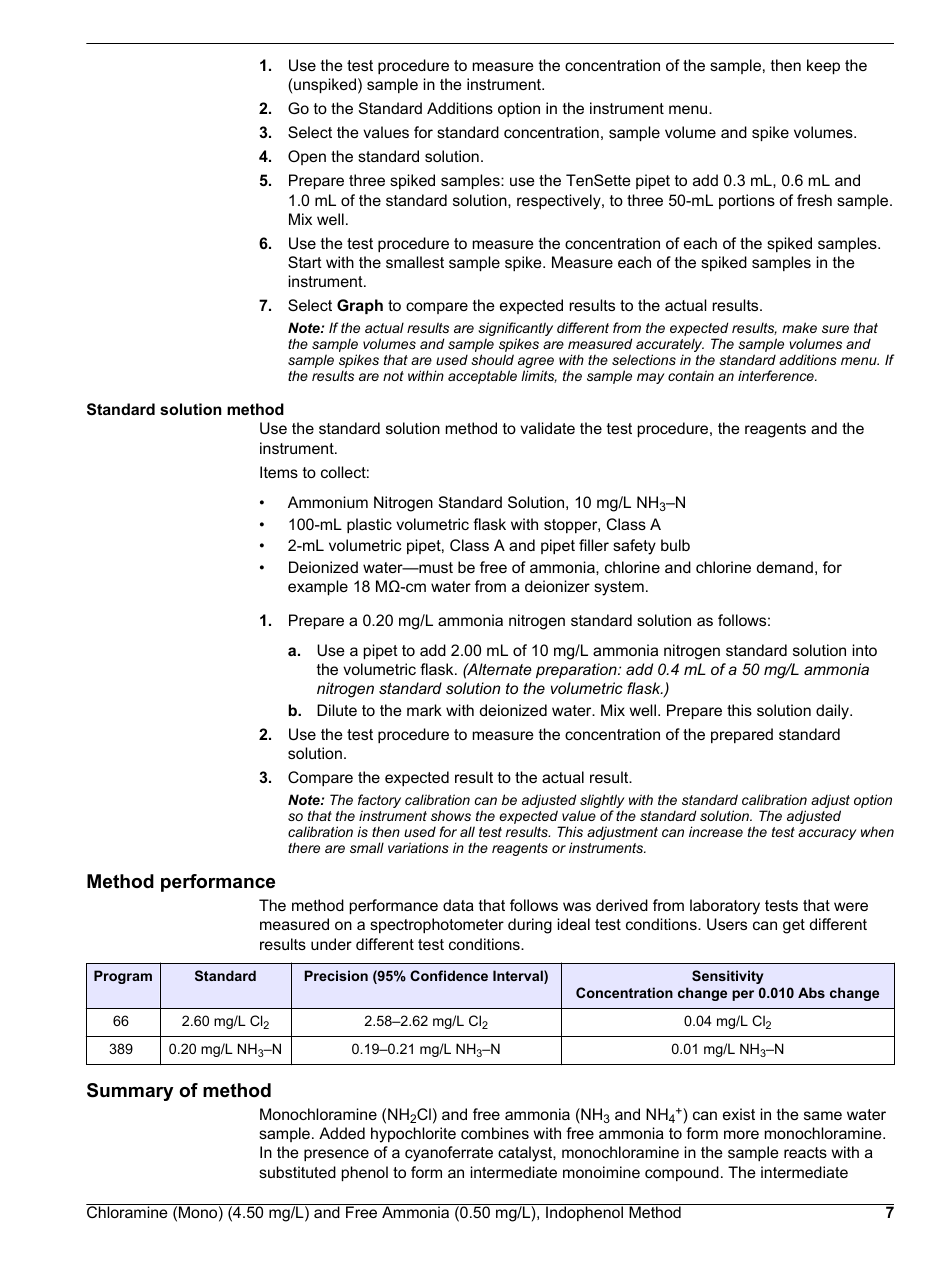 Image resolution: width=952 pixels, height=1267 pixels. What do you see at coordinates (279, 472) in the screenshot?
I see `Items` at bounding box center [279, 472].
